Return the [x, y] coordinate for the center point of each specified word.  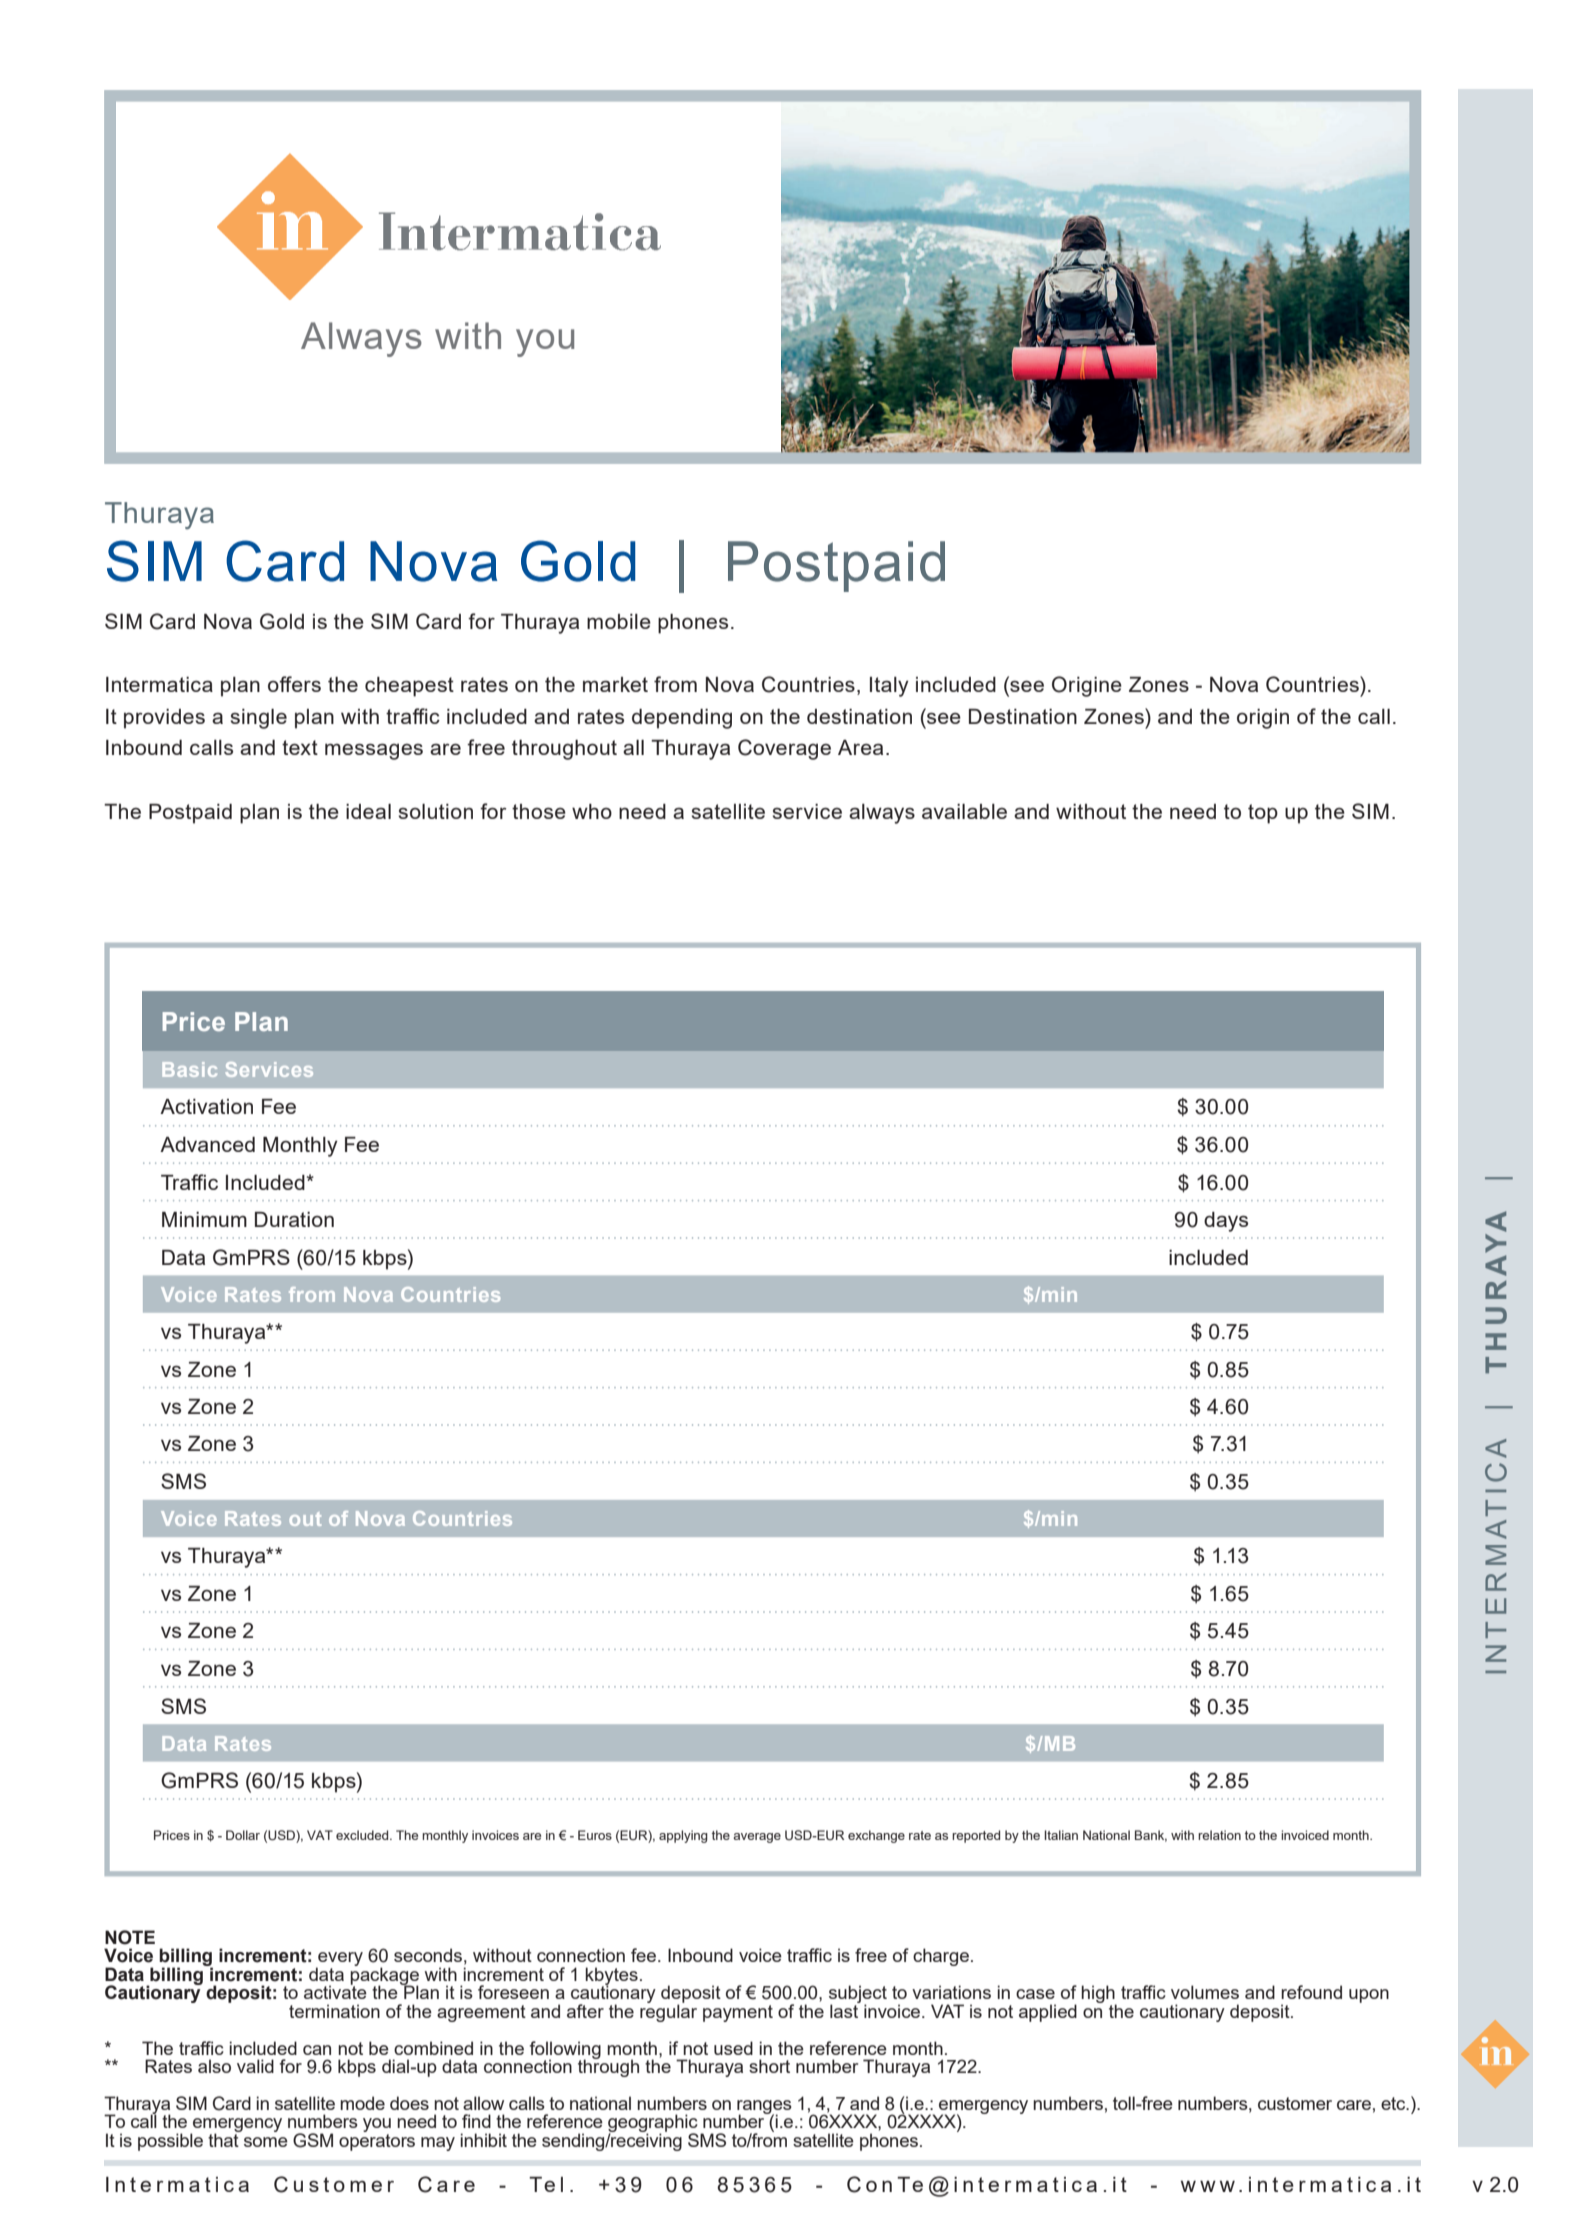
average [757, 1838]
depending [682, 719]
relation [1219, 1835]
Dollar [243, 1835]
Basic [190, 1069]
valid [255, 2066]
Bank [1151, 1836]
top [1263, 814]
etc [1394, 2103]
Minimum [204, 1219]
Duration [294, 1219]
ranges [764, 2108]
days [1226, 1222]
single [258, 719]
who [592, 811]
